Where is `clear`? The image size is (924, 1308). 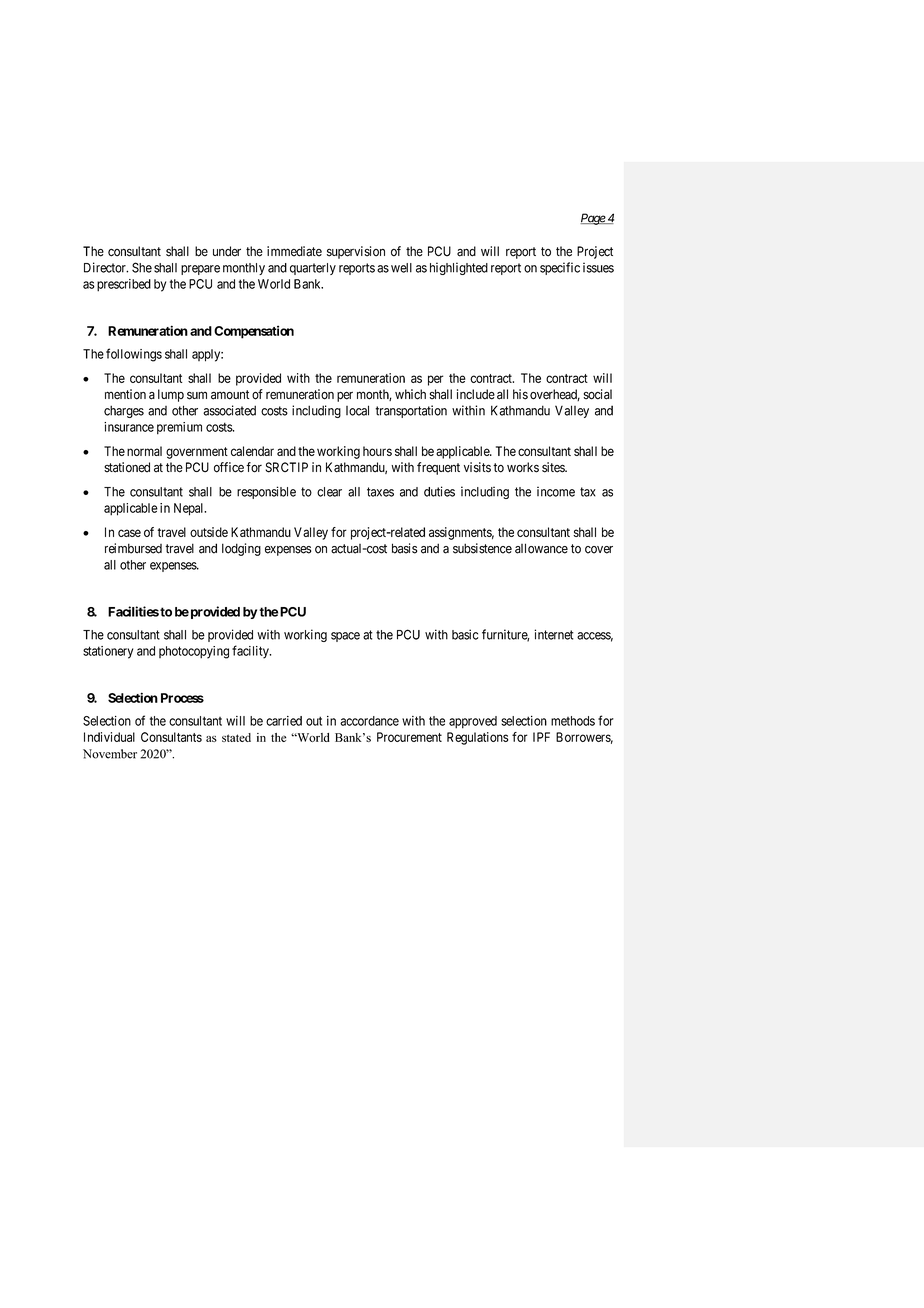 clear is located at coordinates (329, 492).
